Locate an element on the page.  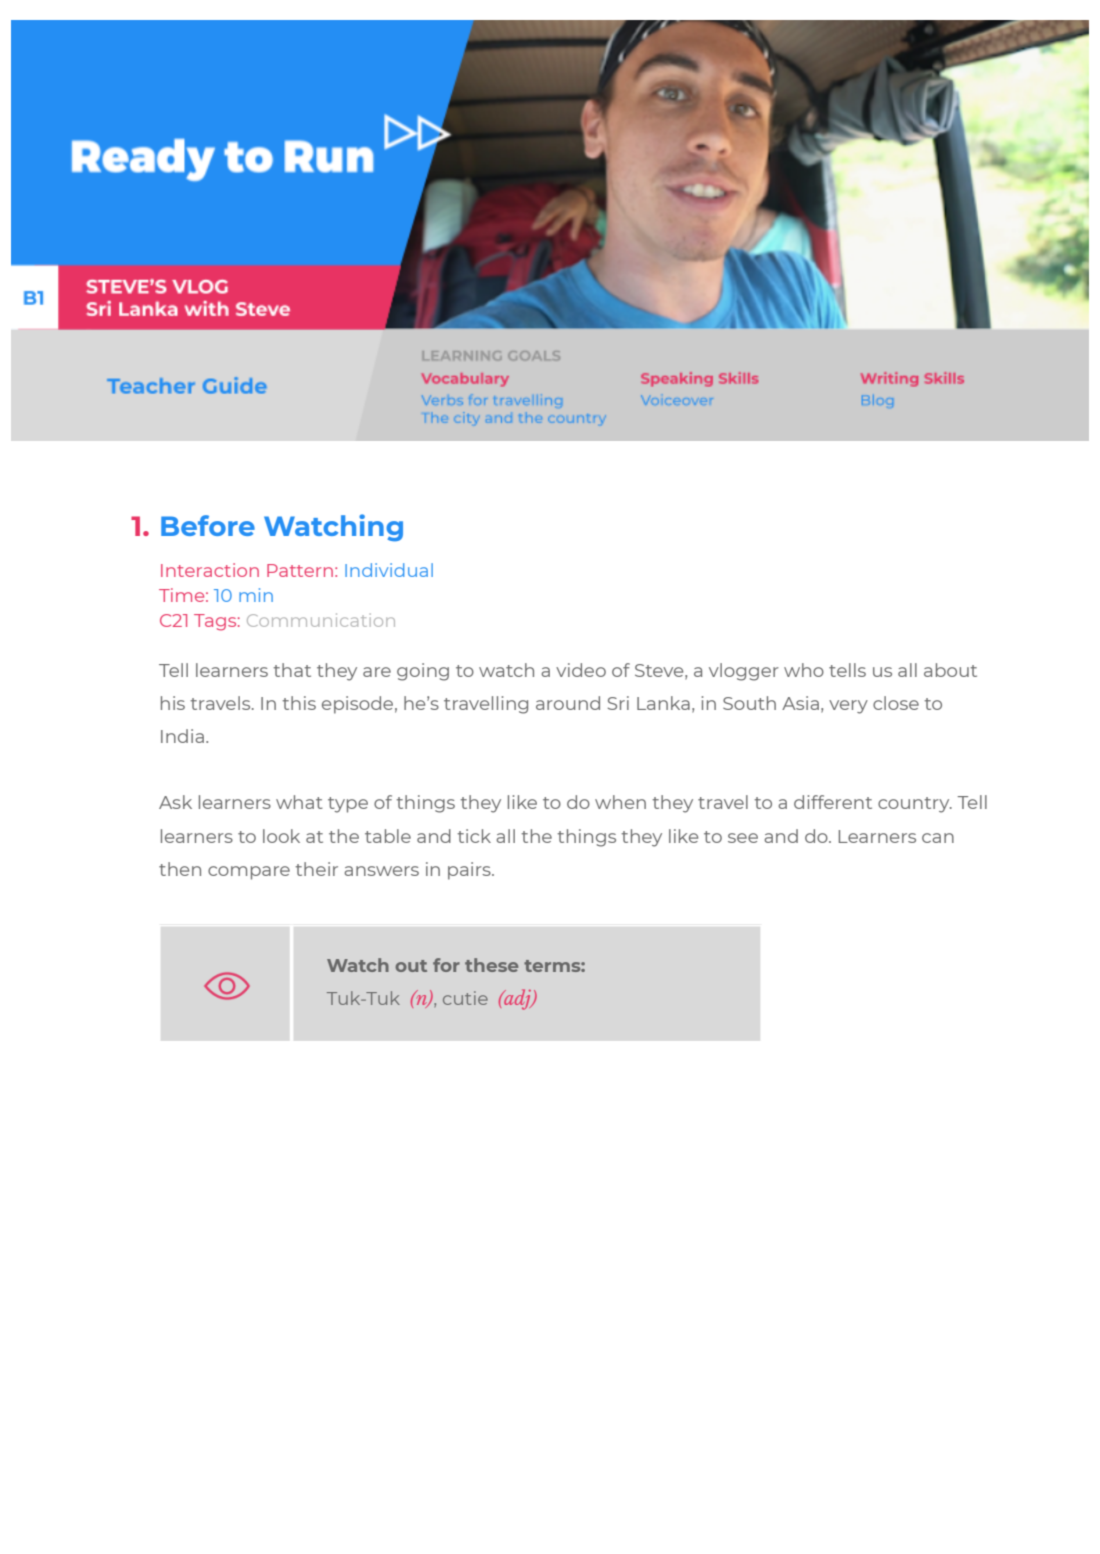
India is located at coordinates (182, 736).
